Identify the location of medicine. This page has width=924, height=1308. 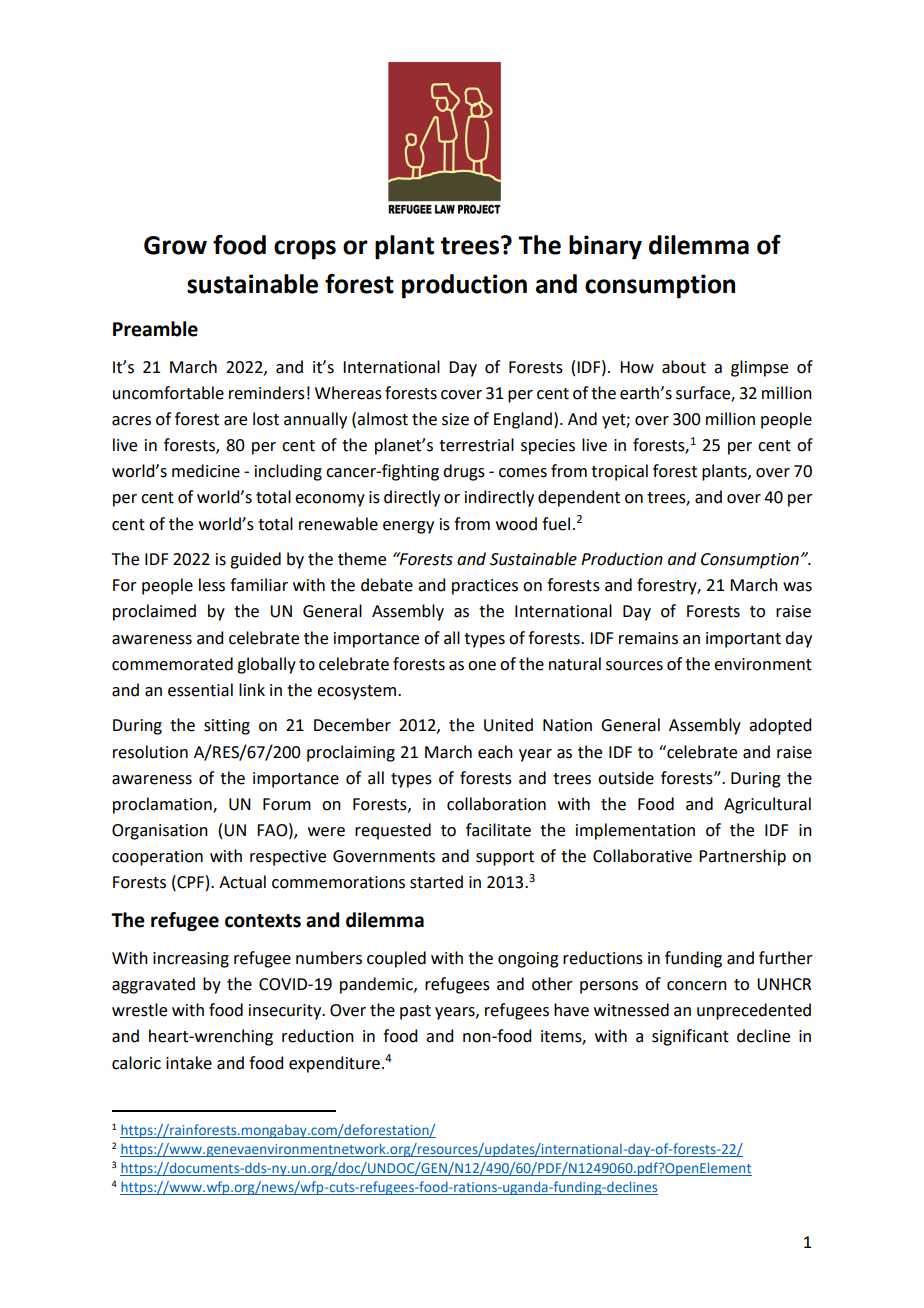
(206, 471).
